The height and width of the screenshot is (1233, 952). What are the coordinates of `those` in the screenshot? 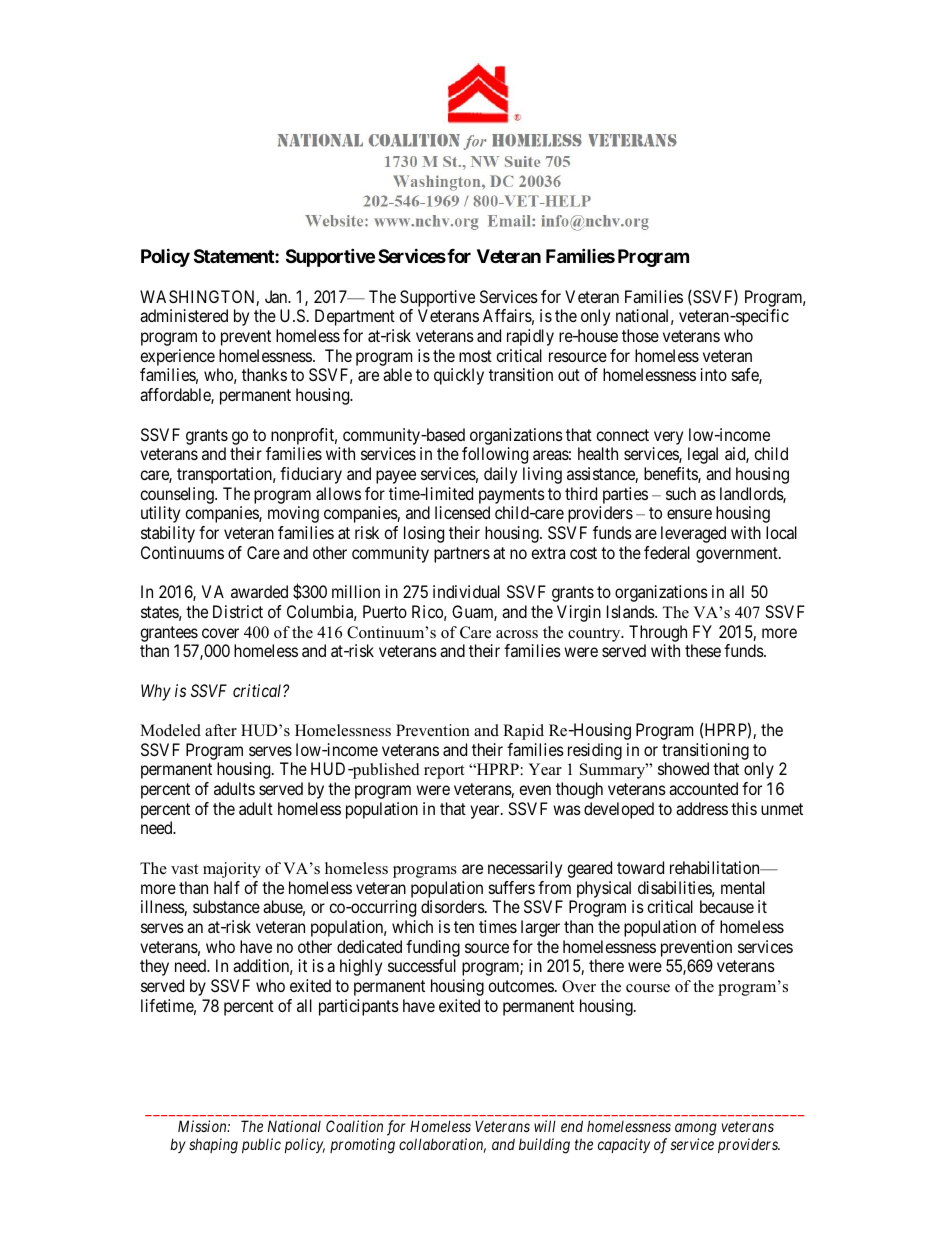 It's located at (640, 335).
